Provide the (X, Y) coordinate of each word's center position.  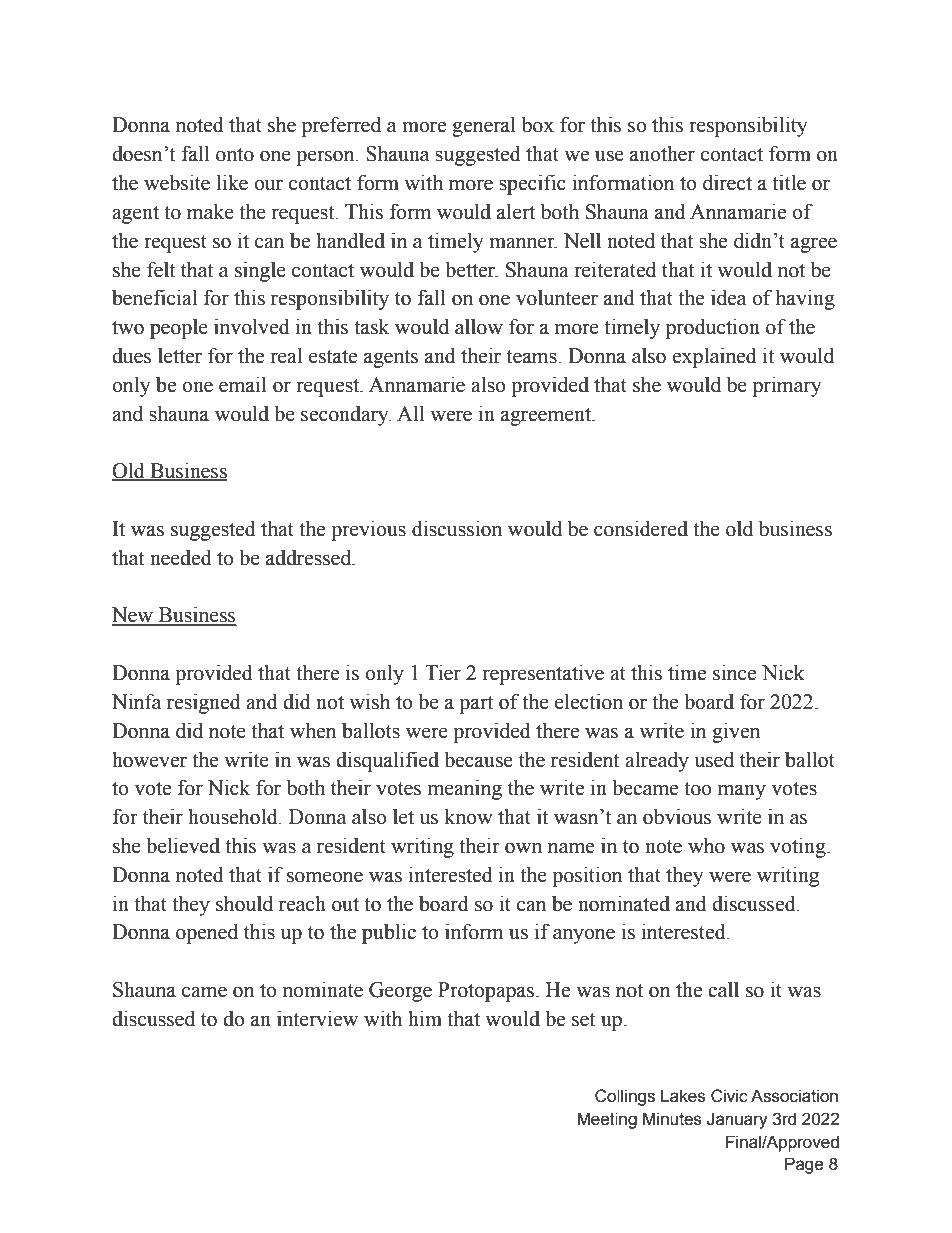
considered (641, 528)
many (742, 792)
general (484, 126)
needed (181, 557)
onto (235, 155)
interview (317, 1018)
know (468, 816)
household (234, 816)
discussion (457, 528)
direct (727, 182)
